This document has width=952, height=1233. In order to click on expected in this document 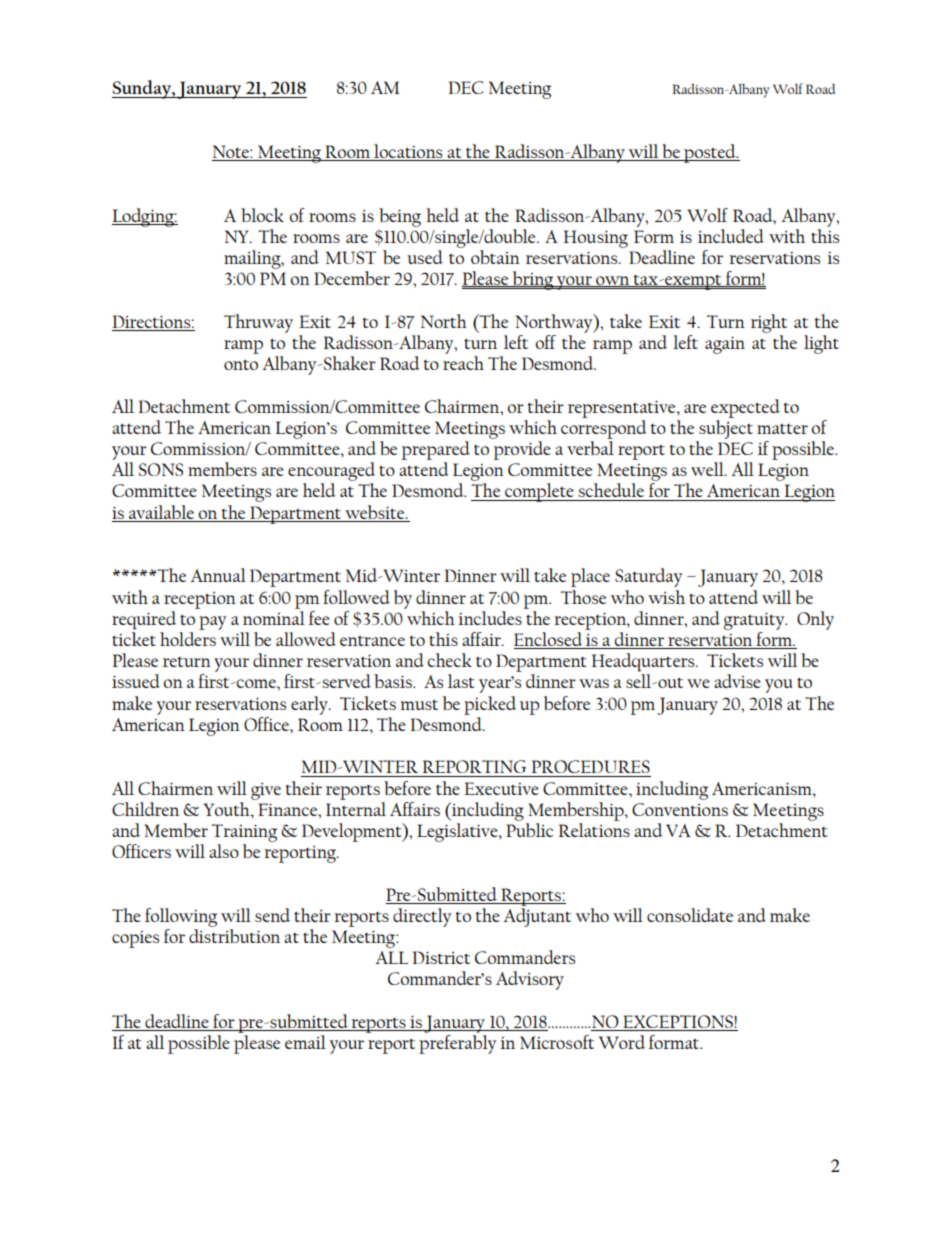, I will do `click(745, 408)`.
